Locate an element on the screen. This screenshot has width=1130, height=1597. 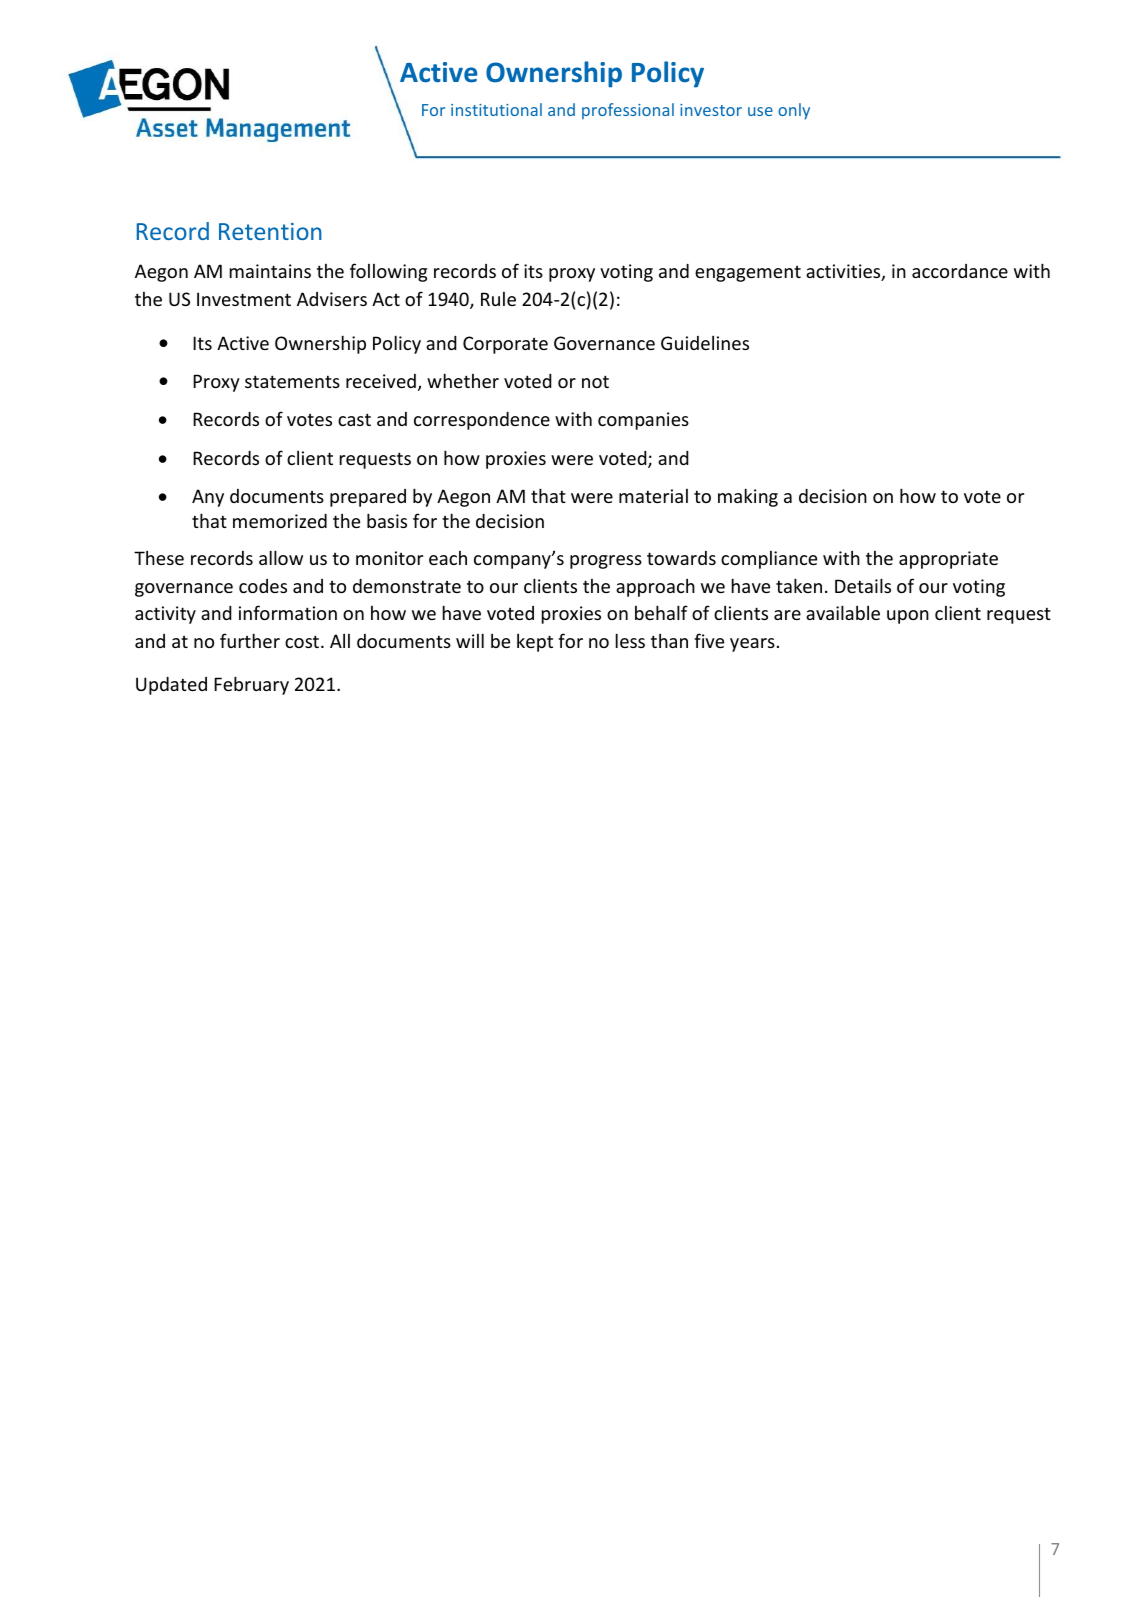
making is located at coordinates (748, 497).
